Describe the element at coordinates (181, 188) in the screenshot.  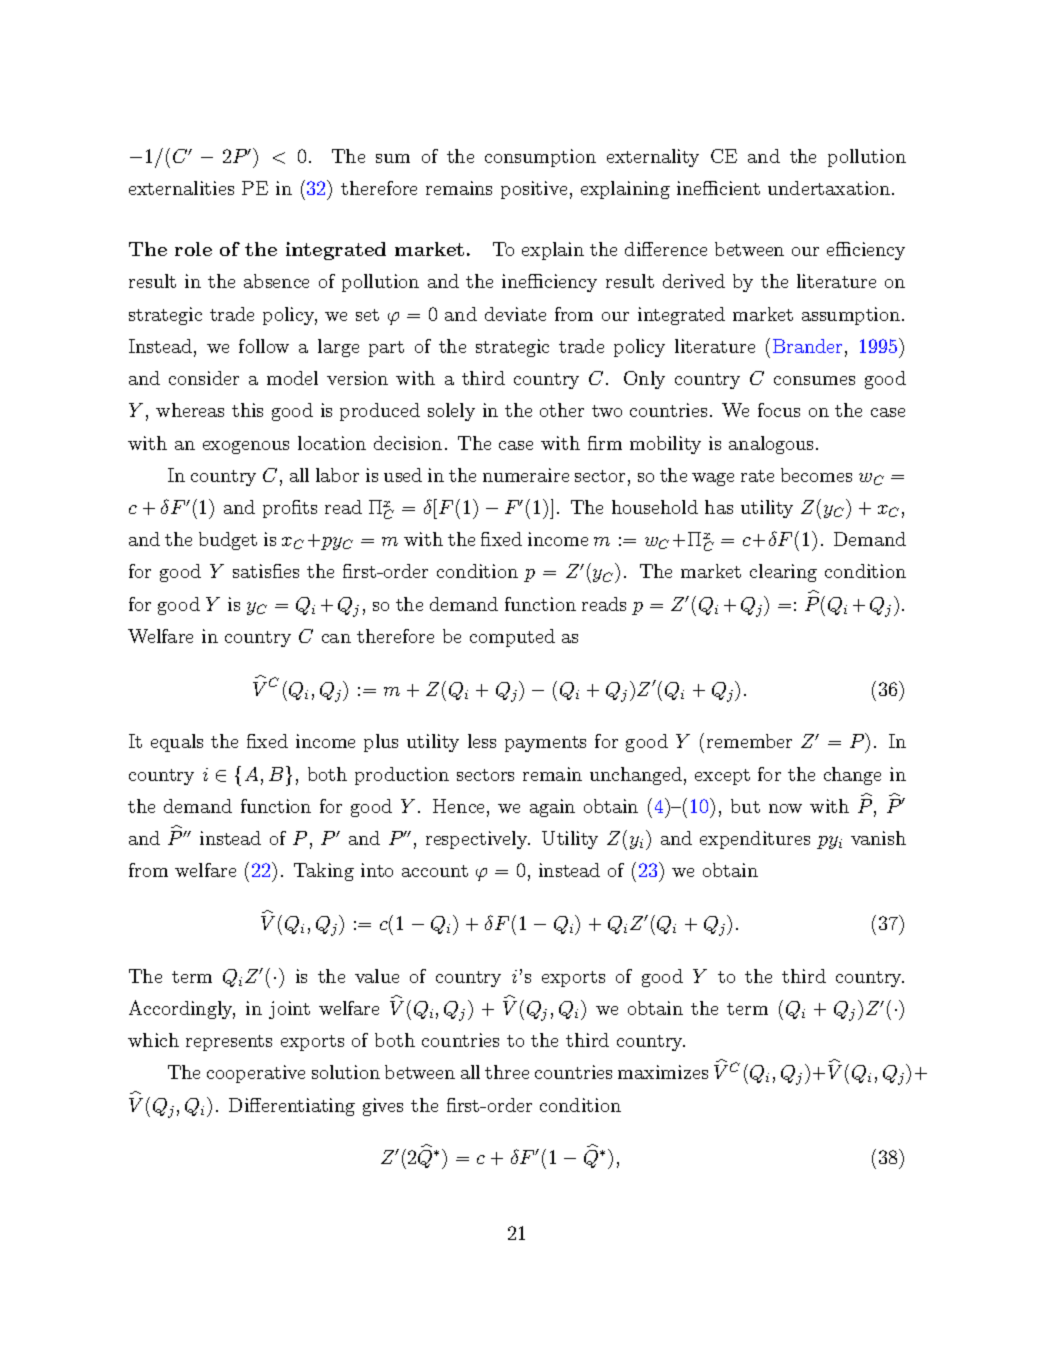
I see `externalities` at that location.
